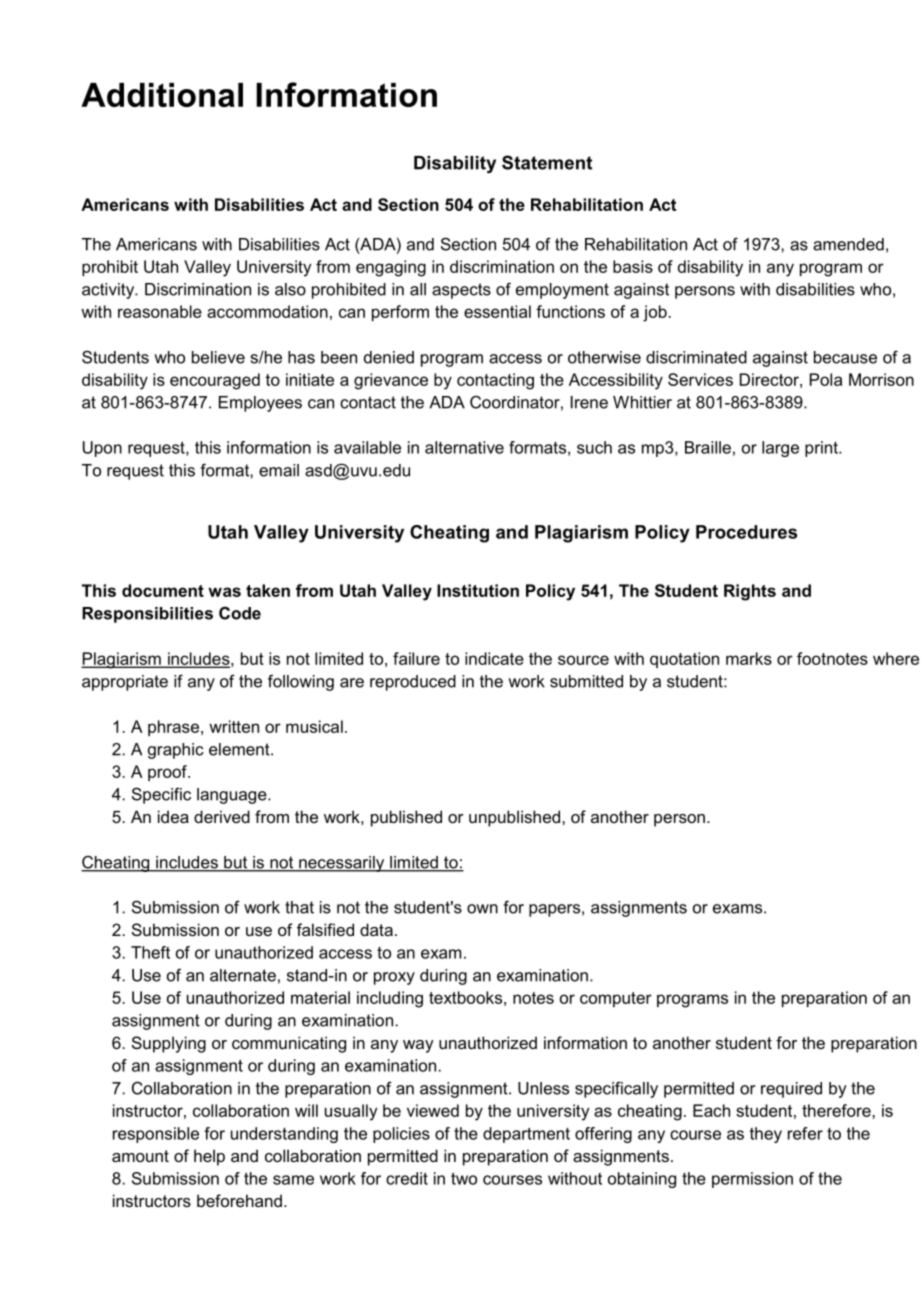  I want to click on Theft, so click(150, 952).
